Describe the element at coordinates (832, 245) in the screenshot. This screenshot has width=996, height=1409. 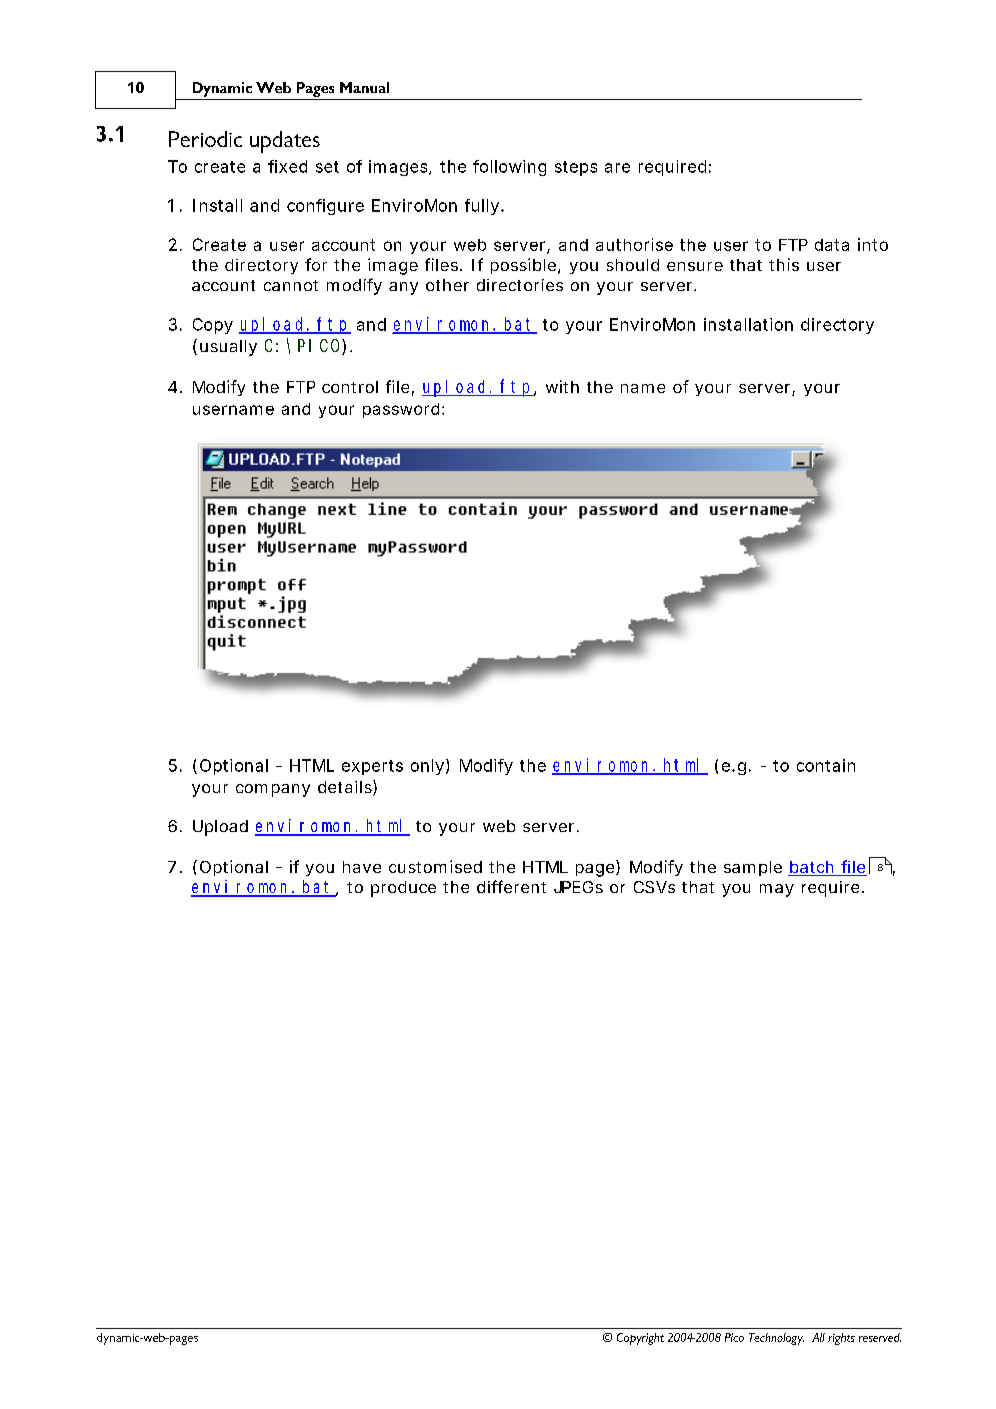
I see `data` at that location.
